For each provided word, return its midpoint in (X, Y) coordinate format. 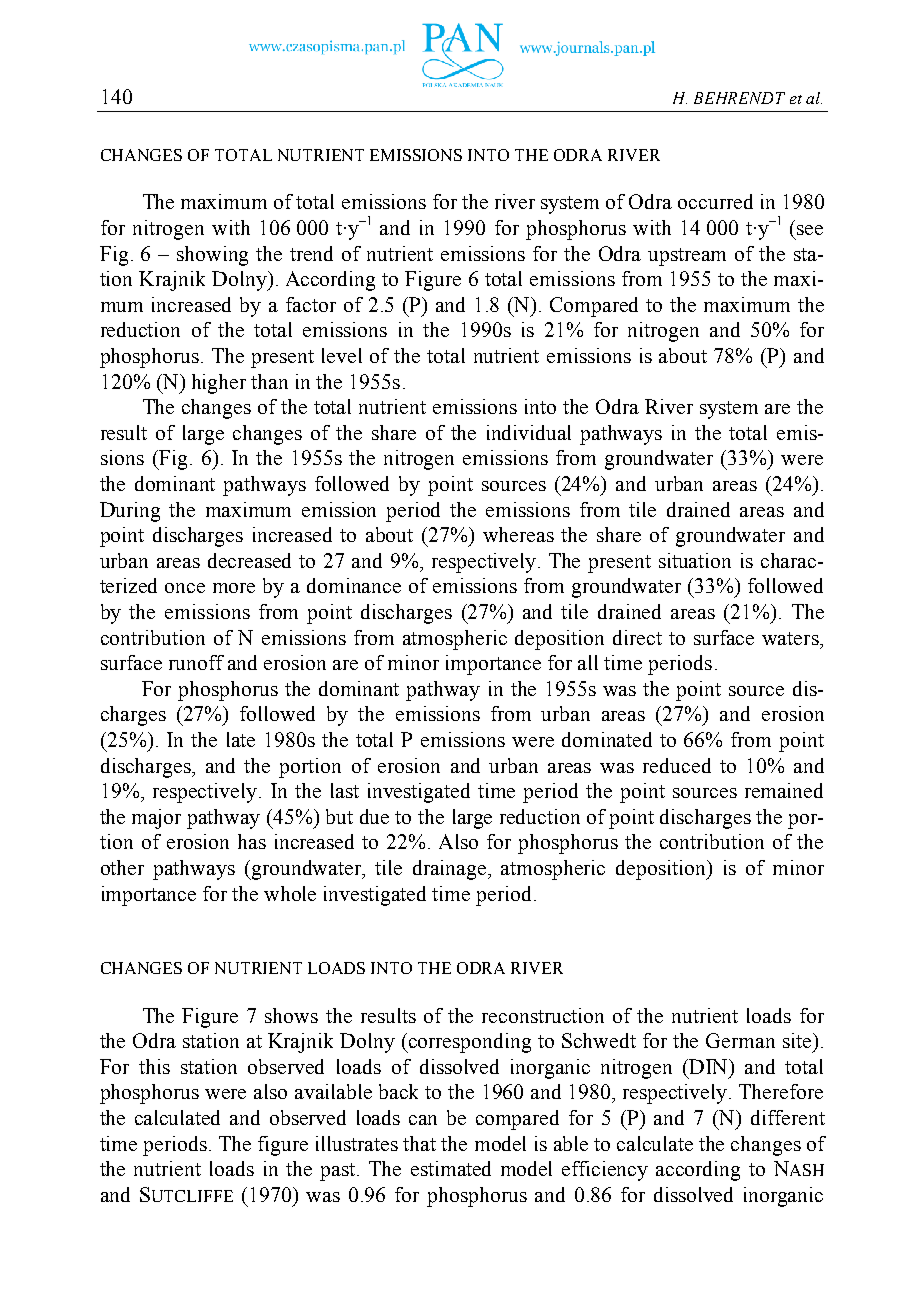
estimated (451, 1168)
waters (791, 638)
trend (311, 253)
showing (212, 256)
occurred (715, 201)
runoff (196, 662)
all (588, 662)
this (154, 1066)
